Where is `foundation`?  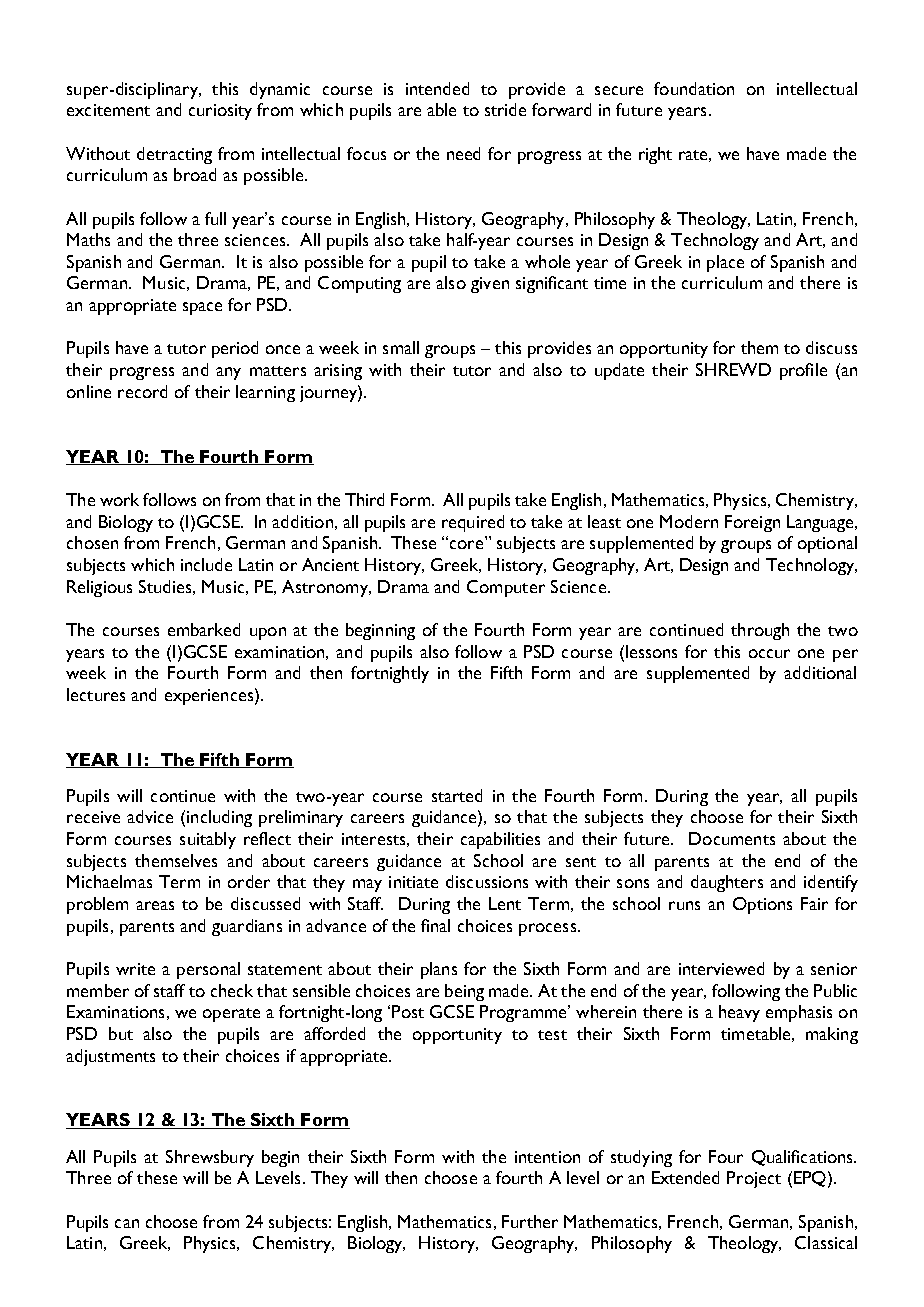 foundation is located at coordinates (694, 88).
